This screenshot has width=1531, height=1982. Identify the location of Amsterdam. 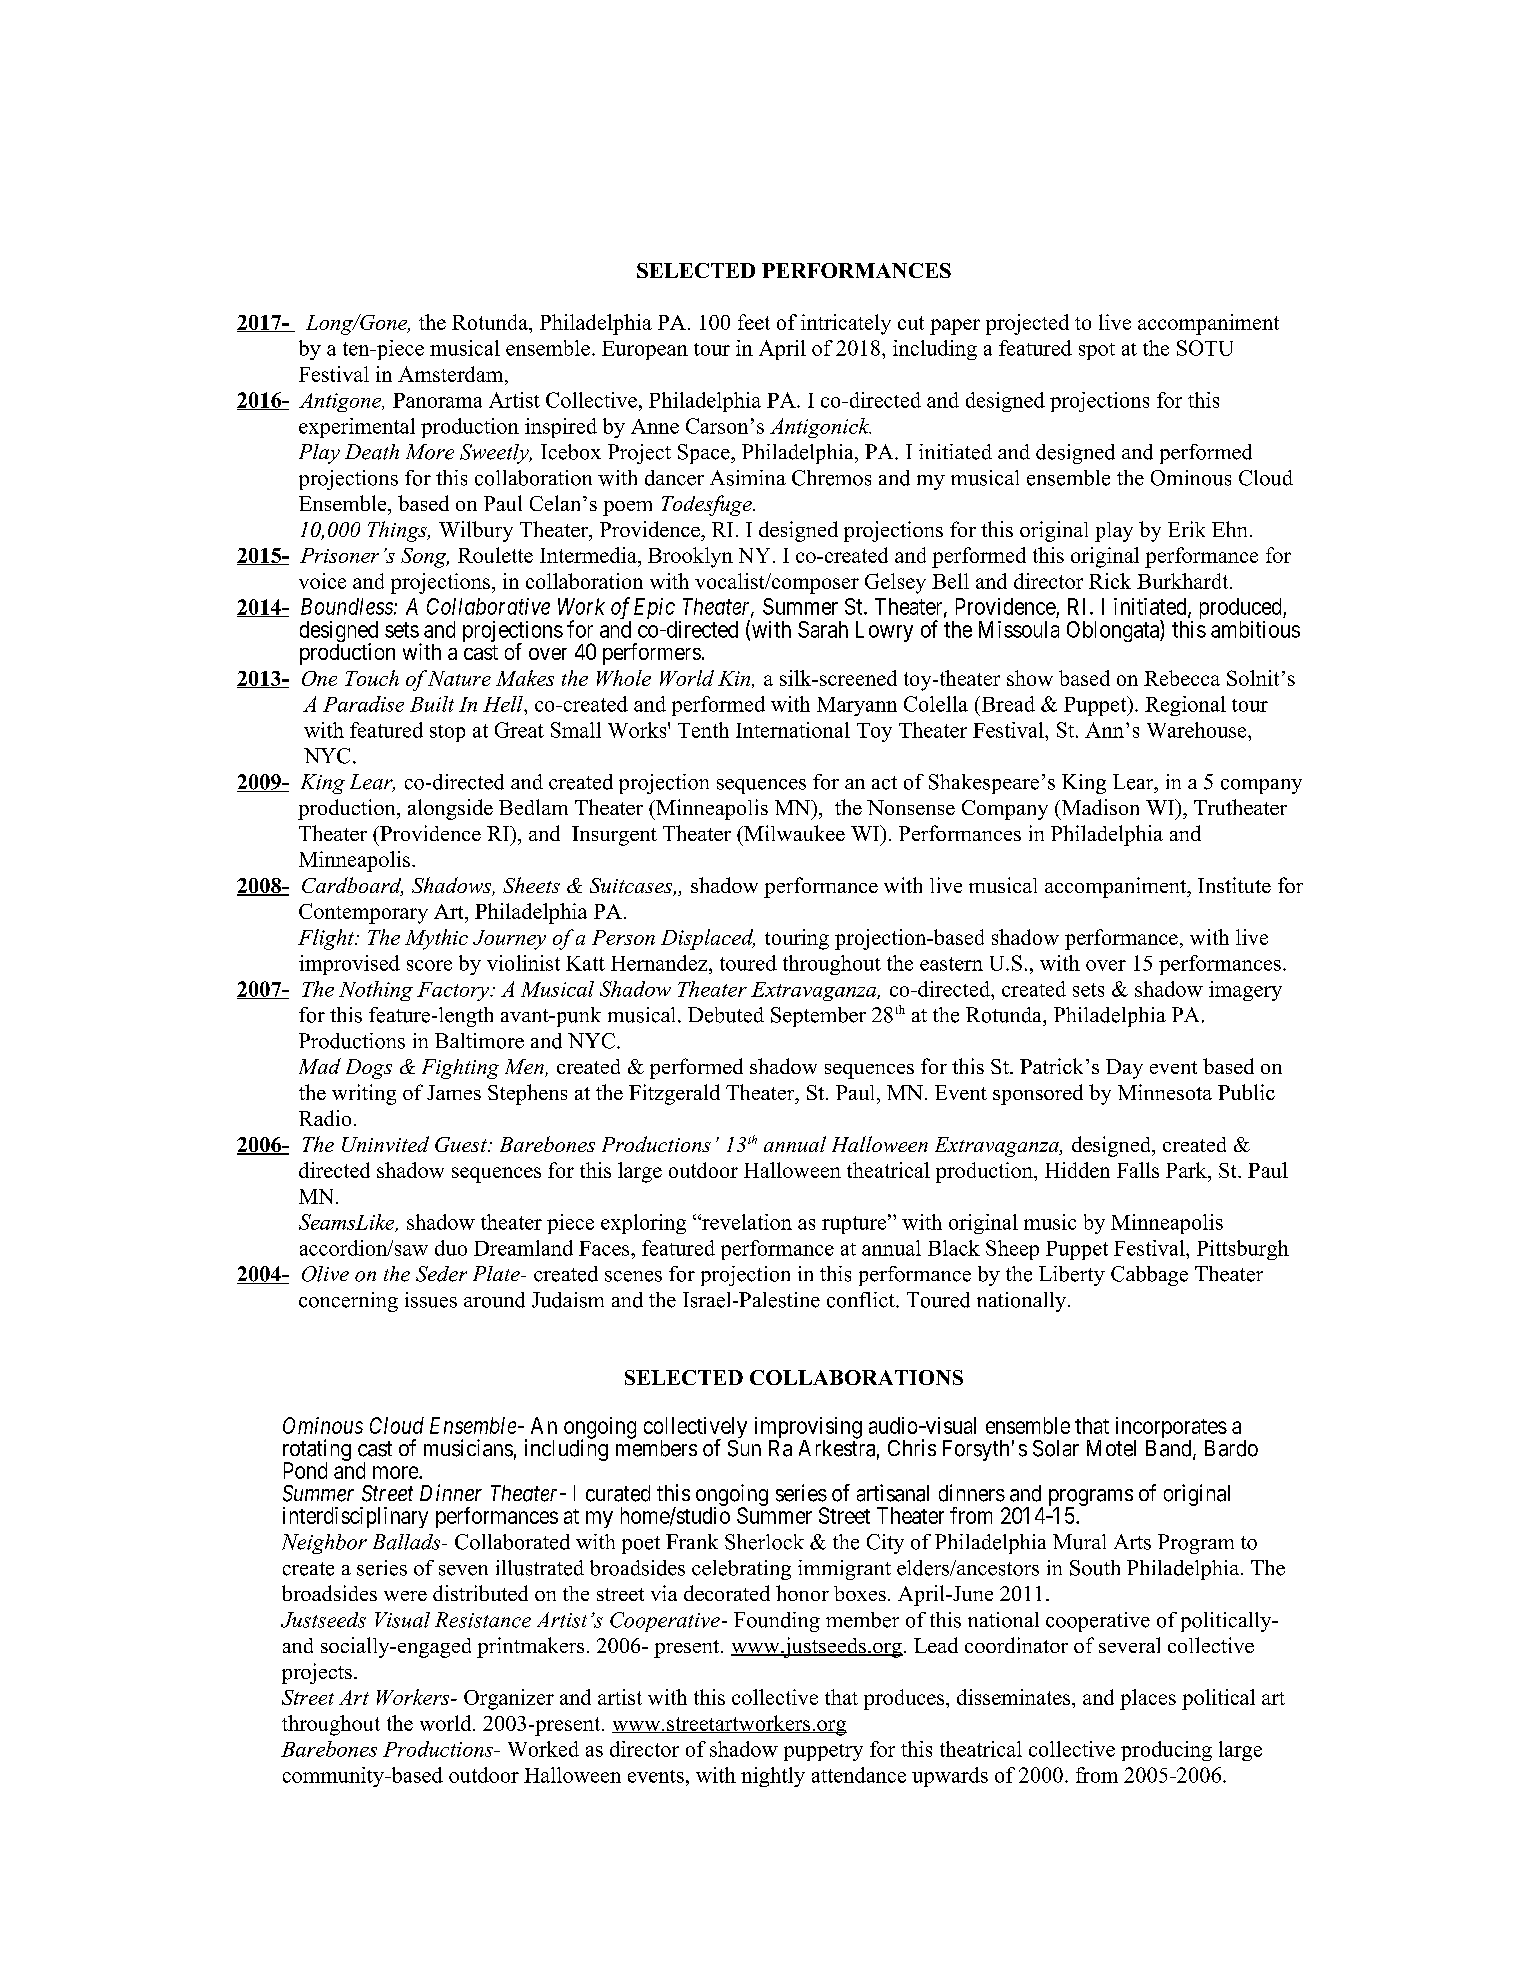
(452, 374).
